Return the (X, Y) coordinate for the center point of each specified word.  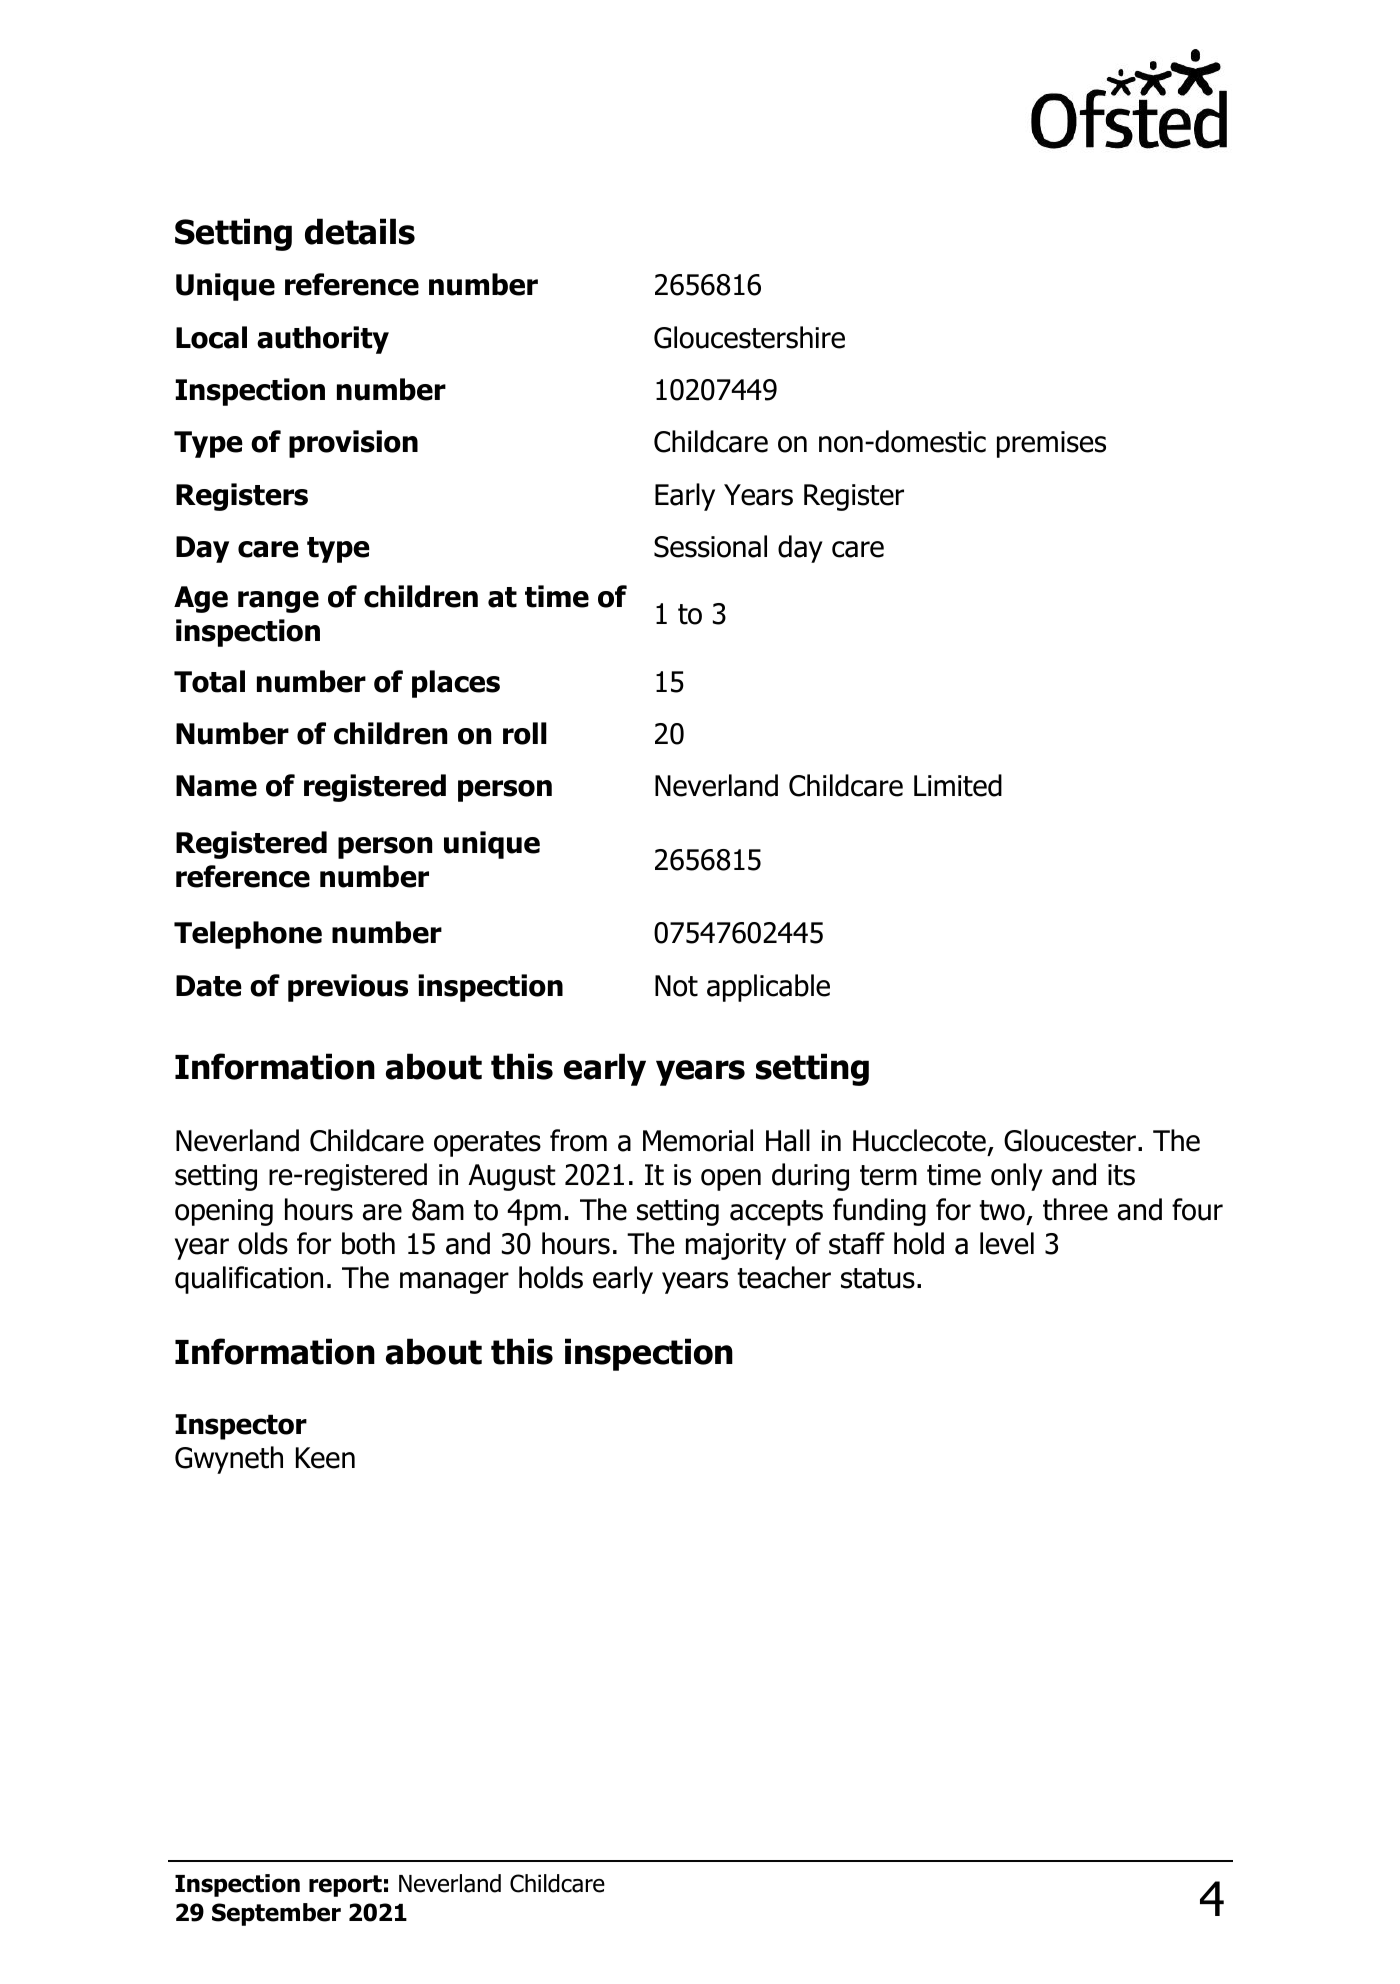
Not (676, 986)
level (1007, 1243)
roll (525, 733)
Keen (325, 1458)
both (368, 1243)
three (1075, 1209)
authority (323, 340)
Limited (958, 785)
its (1121, 1175)
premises (1051, 444)
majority (736, 1246)
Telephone (248, 935)
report (345, 1886)
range (278, 602)
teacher (784, 1277)
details (360, 231)
